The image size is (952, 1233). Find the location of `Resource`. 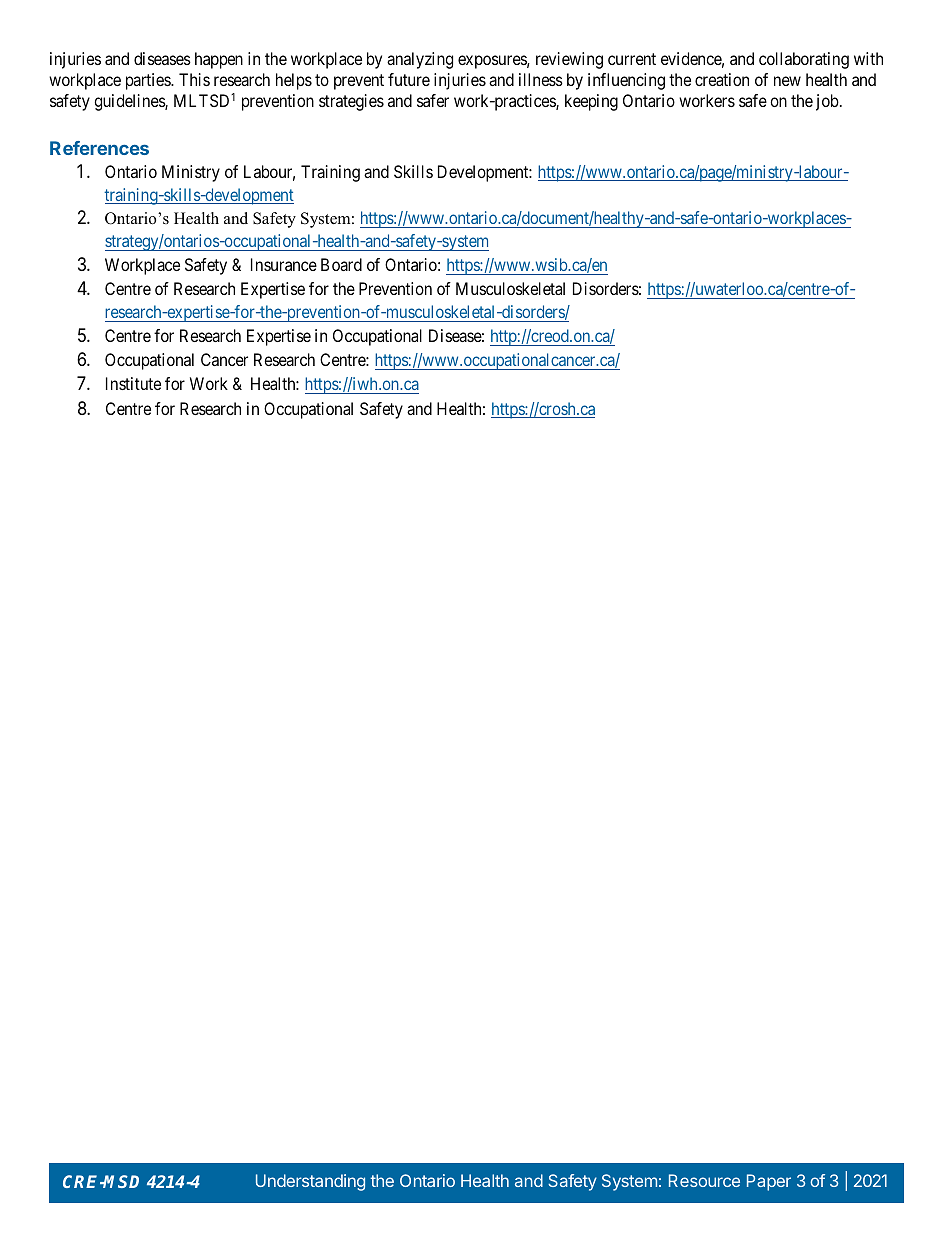

Resource is located at coordinates (704, 1180).
